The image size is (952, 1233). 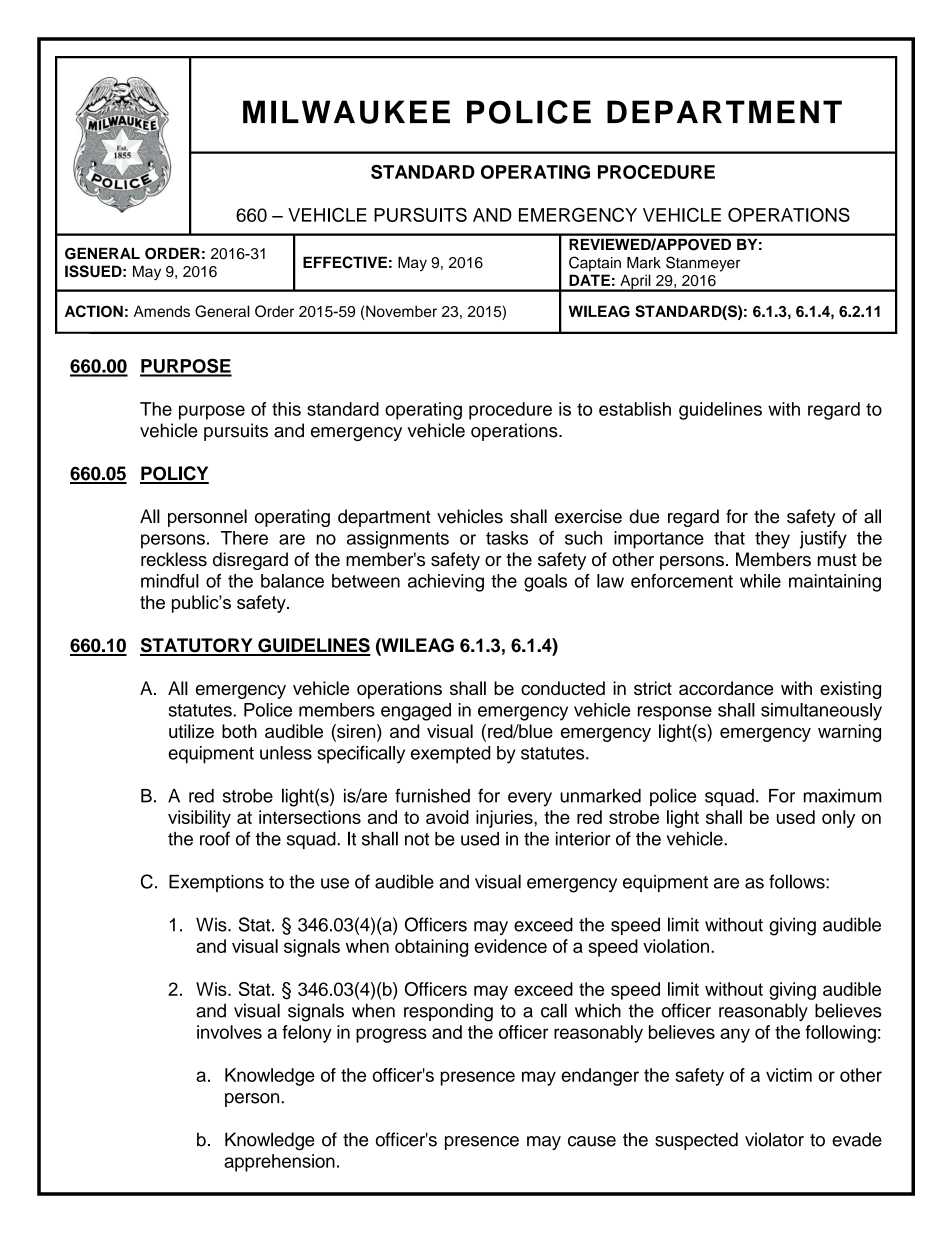 What do you see at coordinates (592, 1141) in the page?
I see `cause` at bounding box center [592, 1141].
